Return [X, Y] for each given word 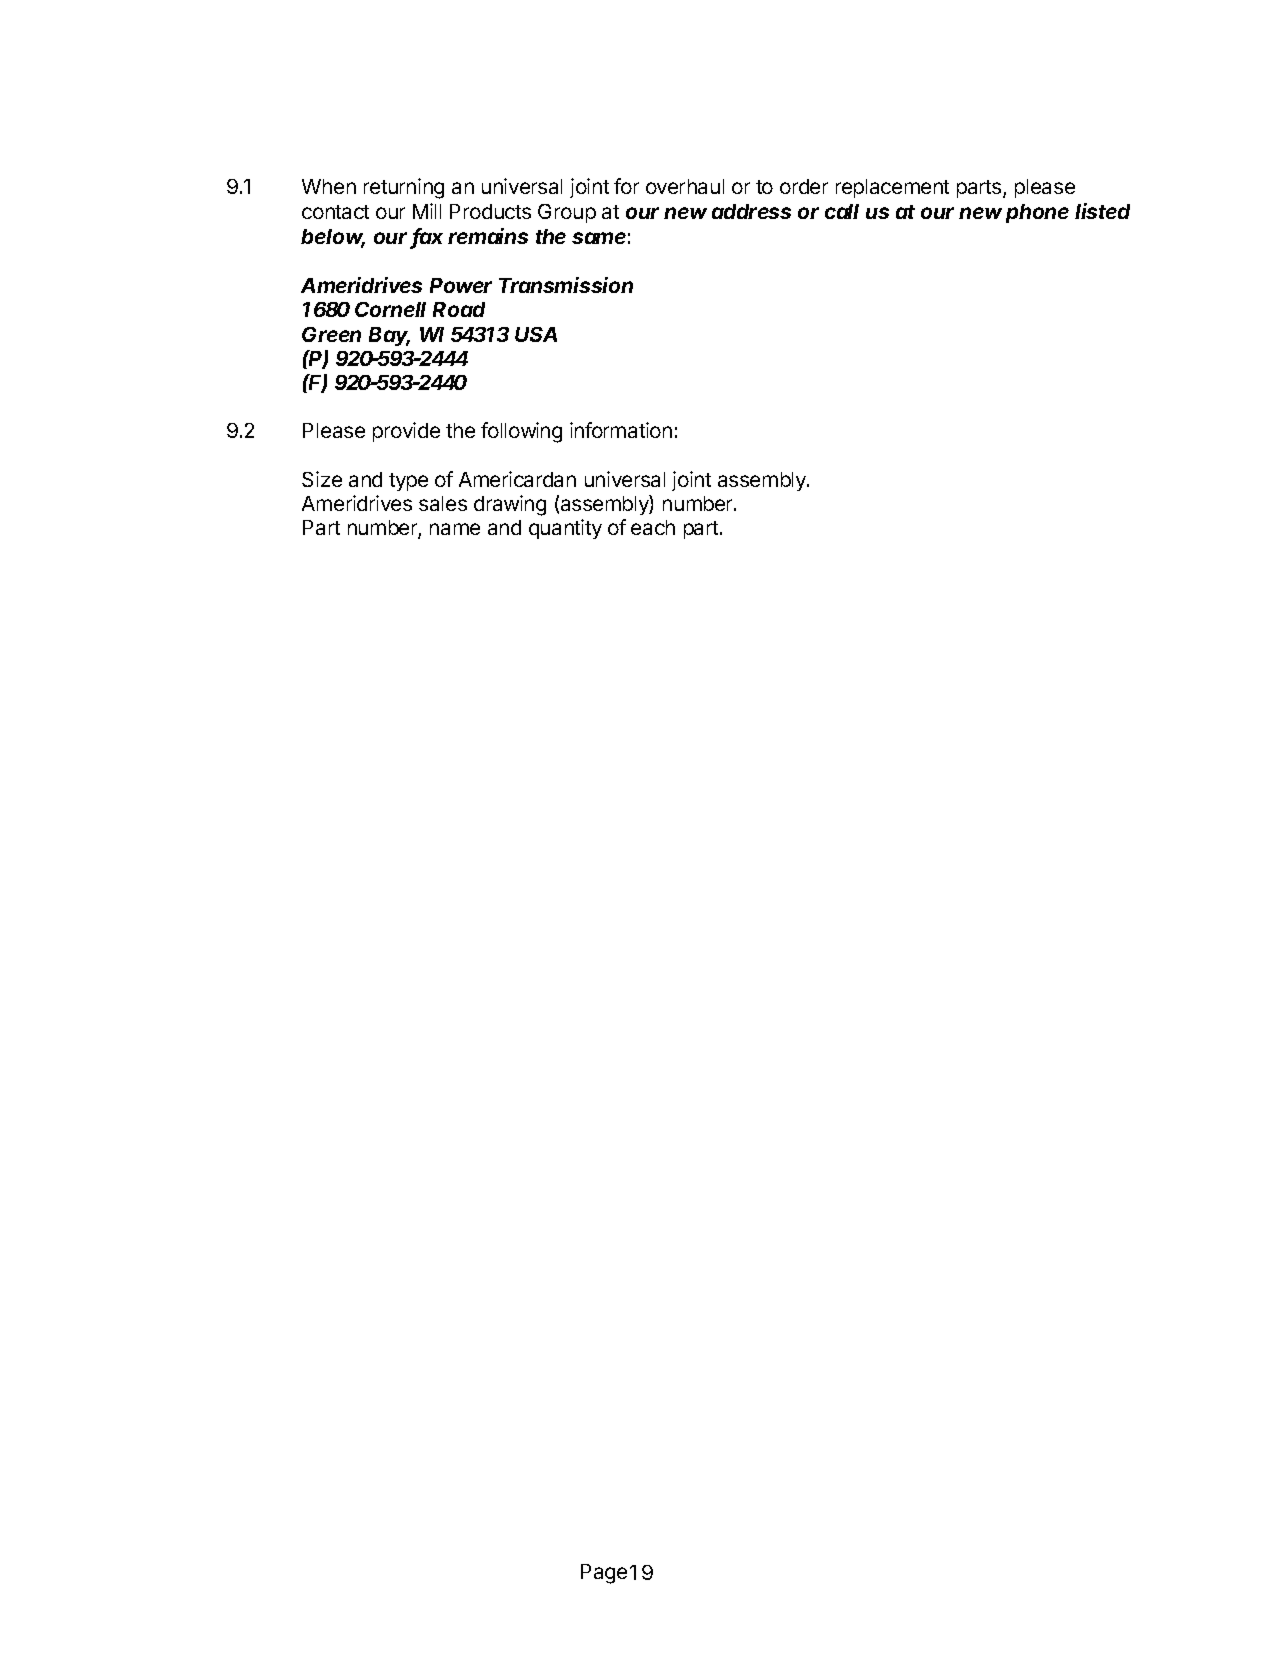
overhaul [685, 186]
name [455, 529]
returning [404, 188]
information [621, 430]
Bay [389, 336]
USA [536, 334]
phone [1037, 213]
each [653, 527]
